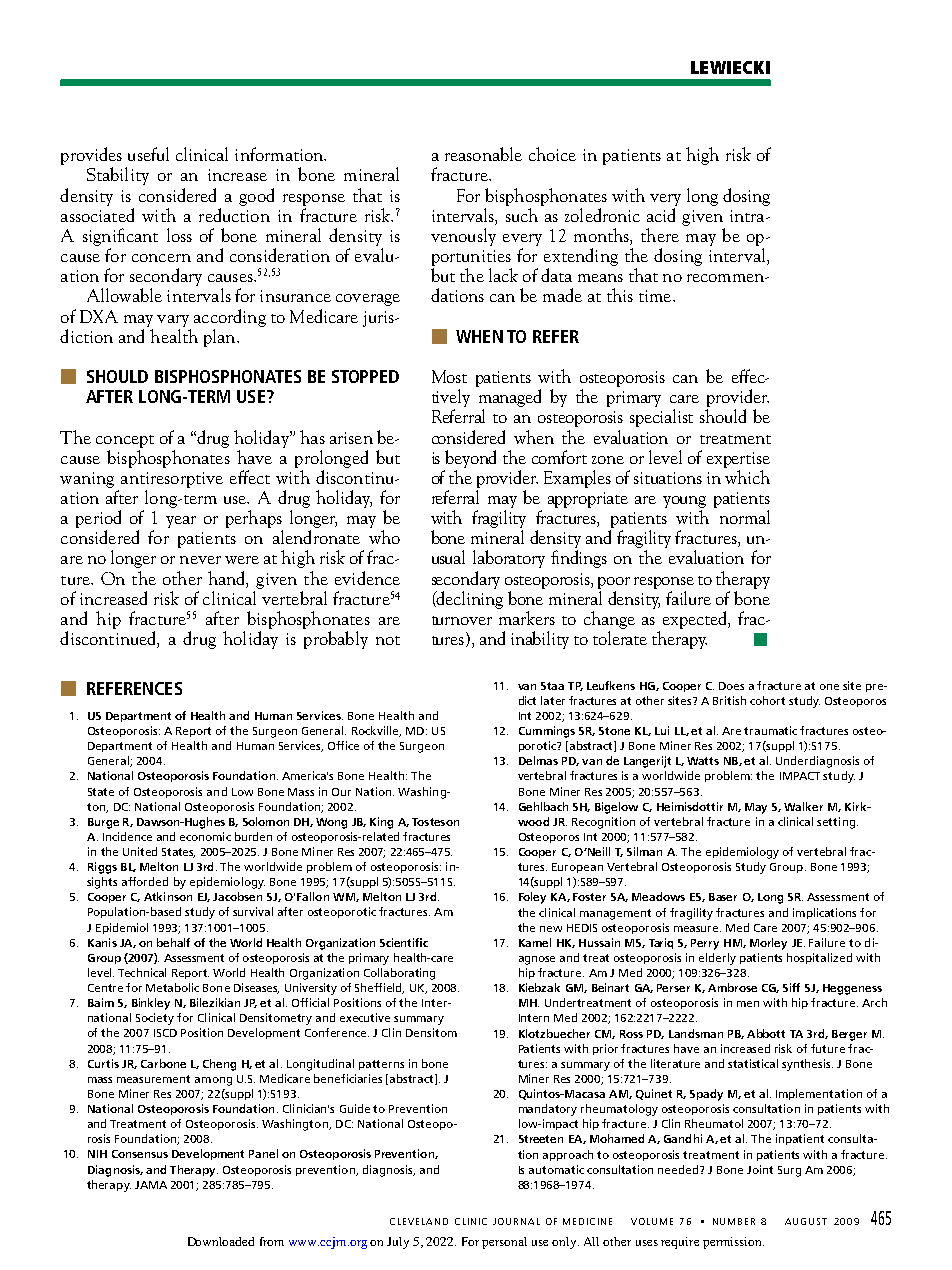 The width and height of the screenshot is (952, 1270). I want to click on expertise, so click(738, 460).
